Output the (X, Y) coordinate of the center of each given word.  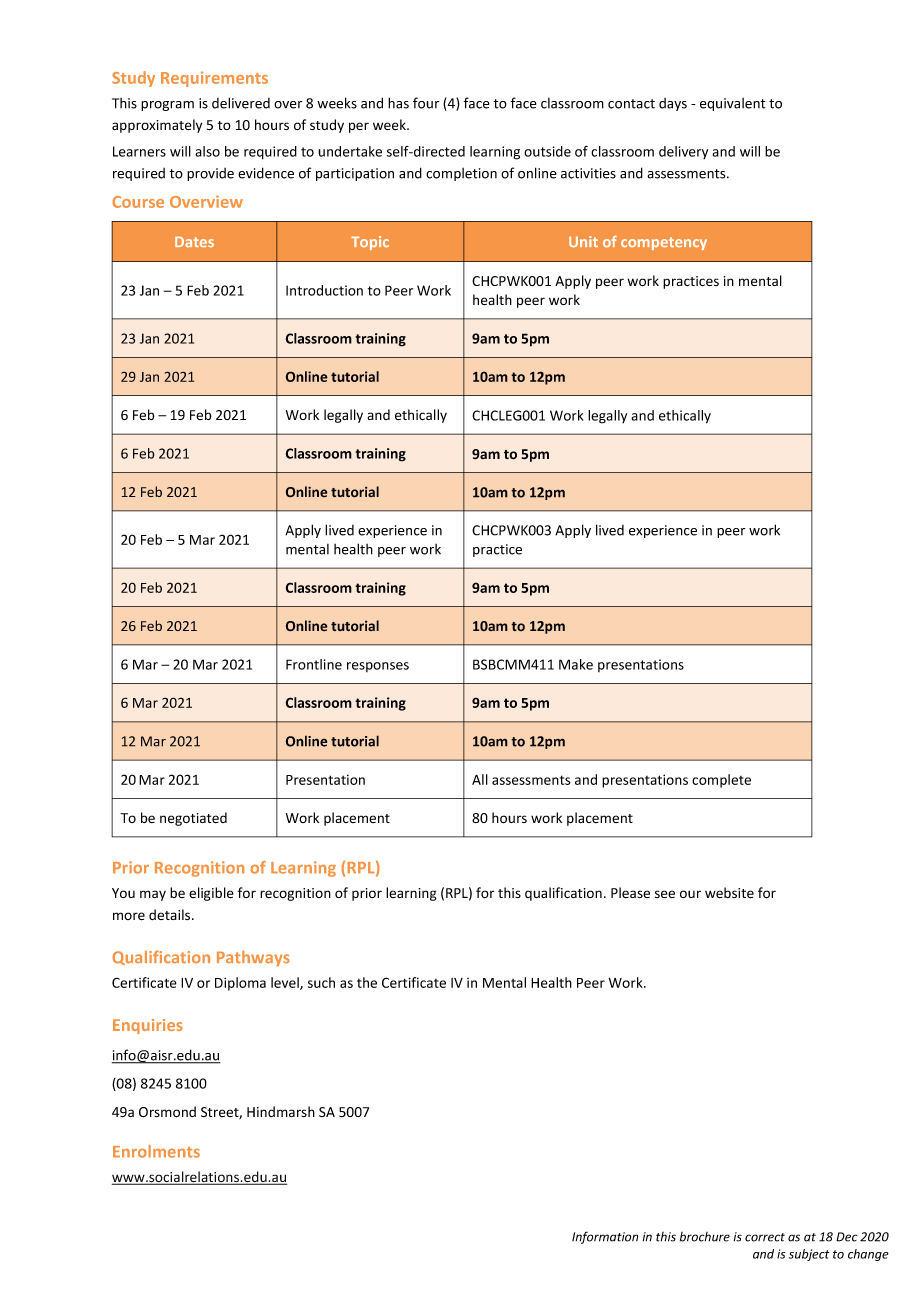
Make (576, 664)
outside (547, 151)
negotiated (193, 819)
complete (721, 781)
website (729, 893)
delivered (241, 103)
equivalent (733, 104)
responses (378, 667)
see (665, 894)
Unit (583, 242)
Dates (194, 242)
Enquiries (148, 1026)
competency (664, 243)
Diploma (240, 984)
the (367, 982)
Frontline (314, 664)
